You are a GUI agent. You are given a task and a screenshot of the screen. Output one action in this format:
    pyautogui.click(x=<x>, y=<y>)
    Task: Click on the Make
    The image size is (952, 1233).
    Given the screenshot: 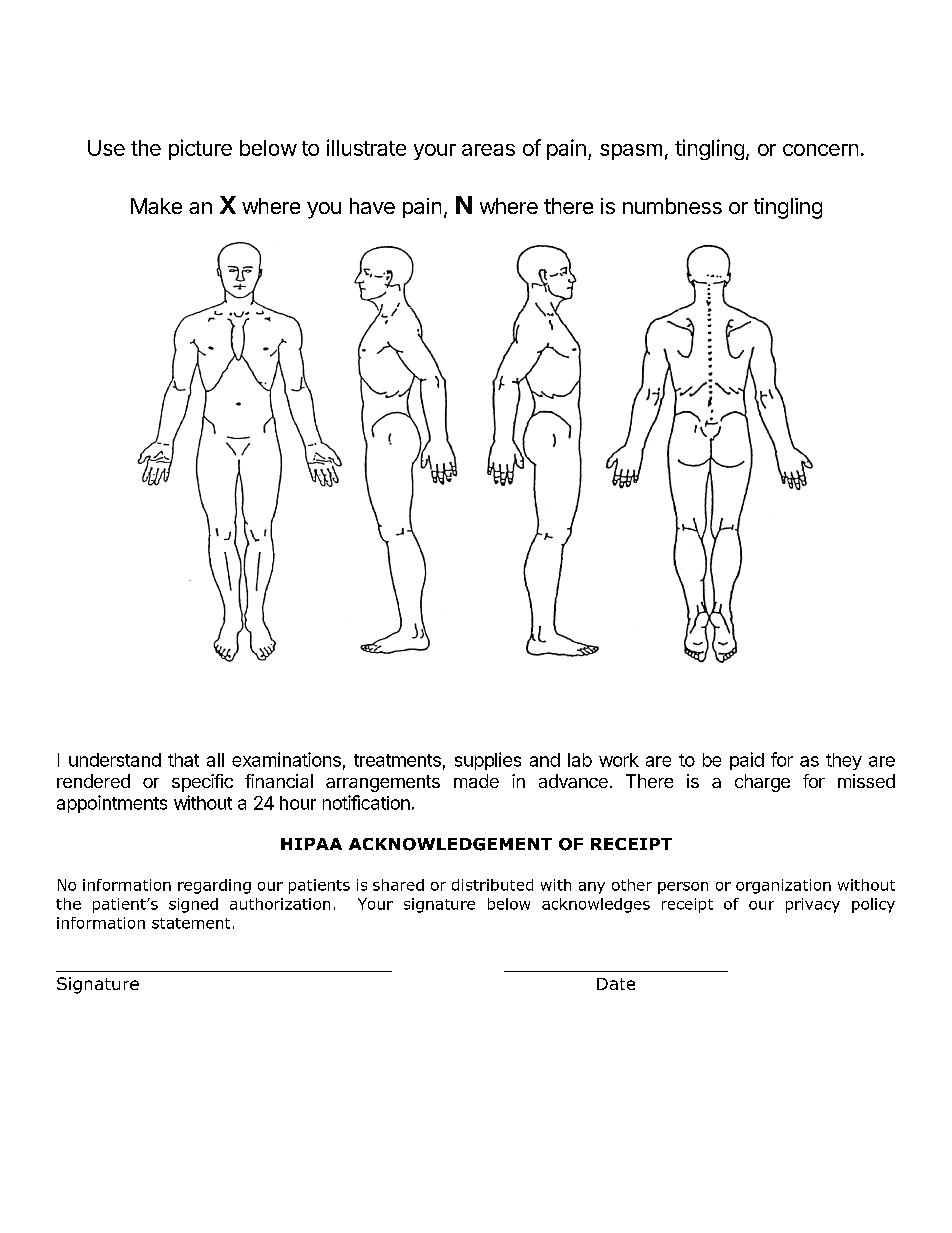 What is the action you would take?
    pyautogui.click(x=156, y=206)
